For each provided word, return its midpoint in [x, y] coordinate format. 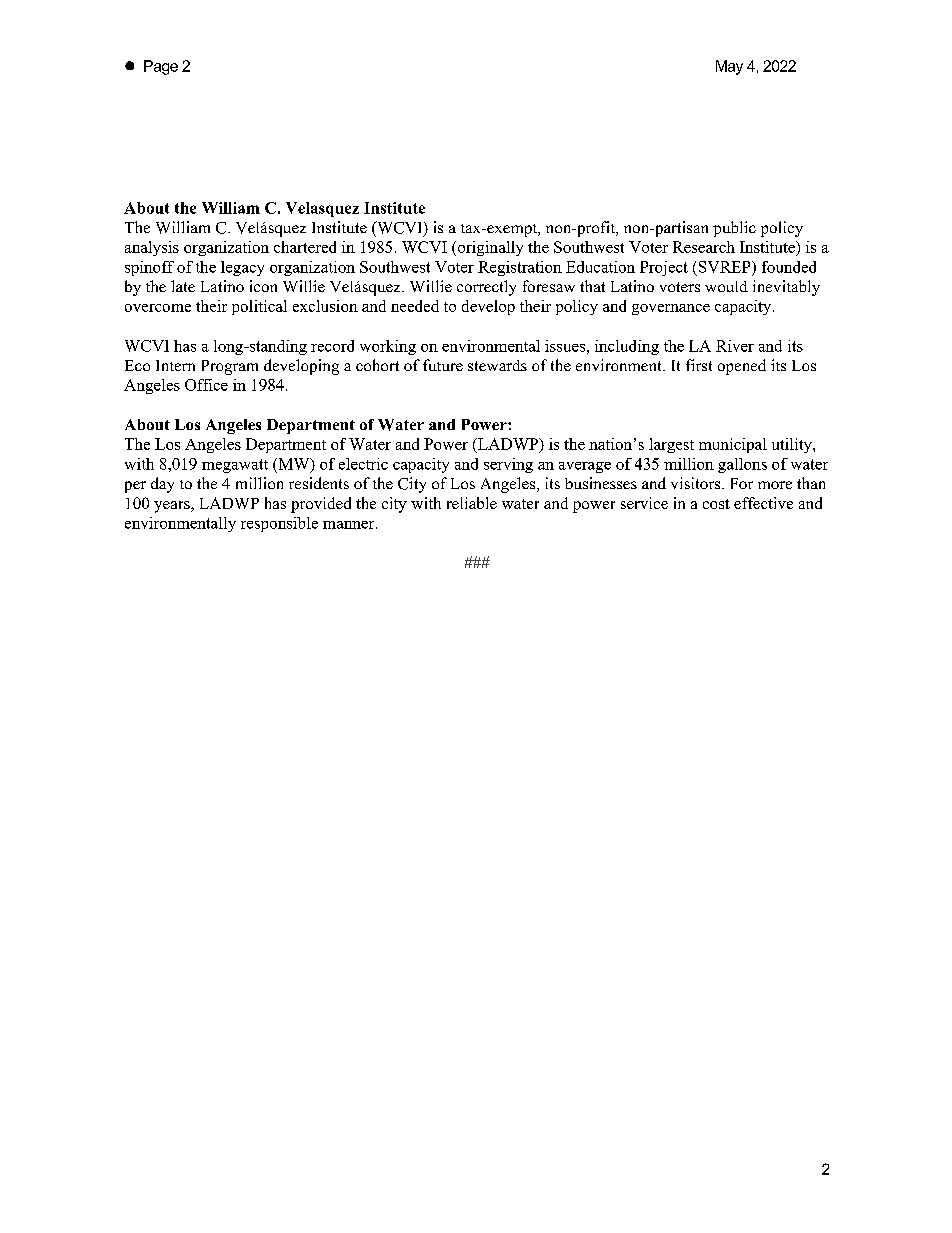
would [726, 286]
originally [489, 248]
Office [206, 385]
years [173, 507]
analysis [152, 248]
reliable [472, 503]
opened [742, 367]
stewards [497, 365]
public [734, 229]
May [729, 67]
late [183, 286]
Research [704, 247]
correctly [486, 288]
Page [161, 67]
